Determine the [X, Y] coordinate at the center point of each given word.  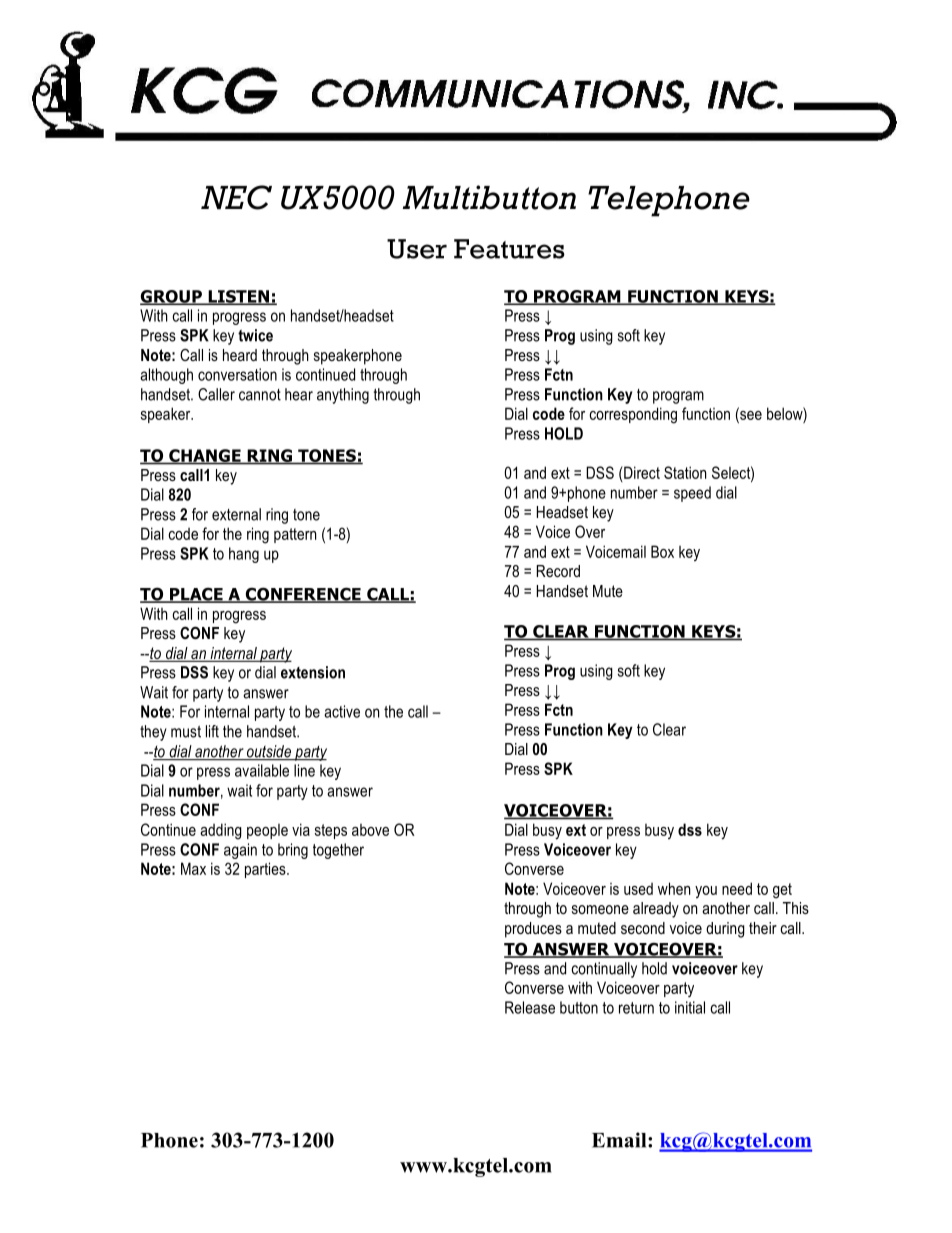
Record [558, 571]
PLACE [196, 595]
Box [662, 551]
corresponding [633, 415]
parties [266, 870]
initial [690, 1007]
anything [343, 396]
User [417, 249]
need [737, 888]
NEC [236, 197]
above [370, 830]
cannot [260, 395]
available [262, 770]
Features [509, 249]
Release [530, 1007]
